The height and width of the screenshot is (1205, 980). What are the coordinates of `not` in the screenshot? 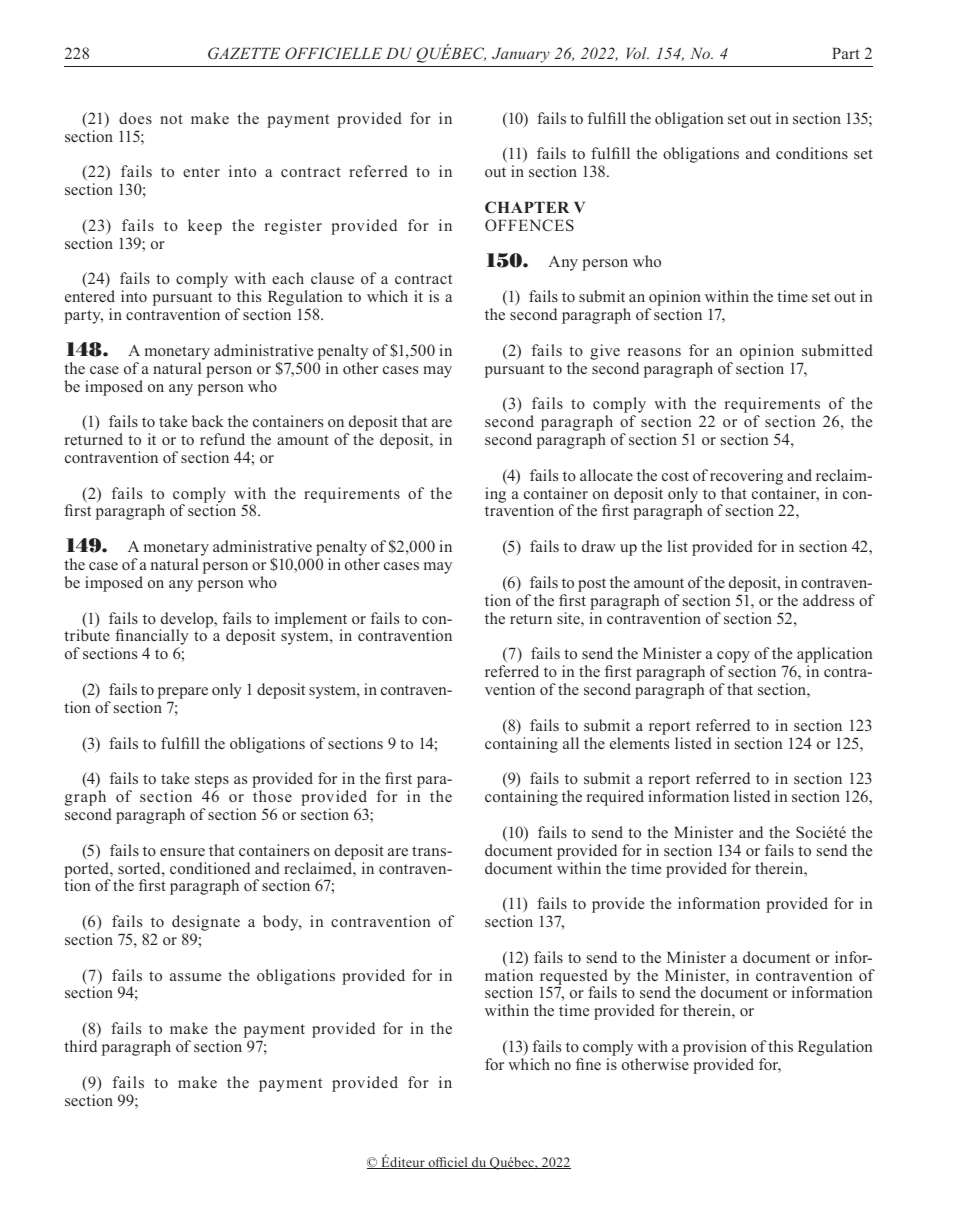 It's located at (171, 119).
